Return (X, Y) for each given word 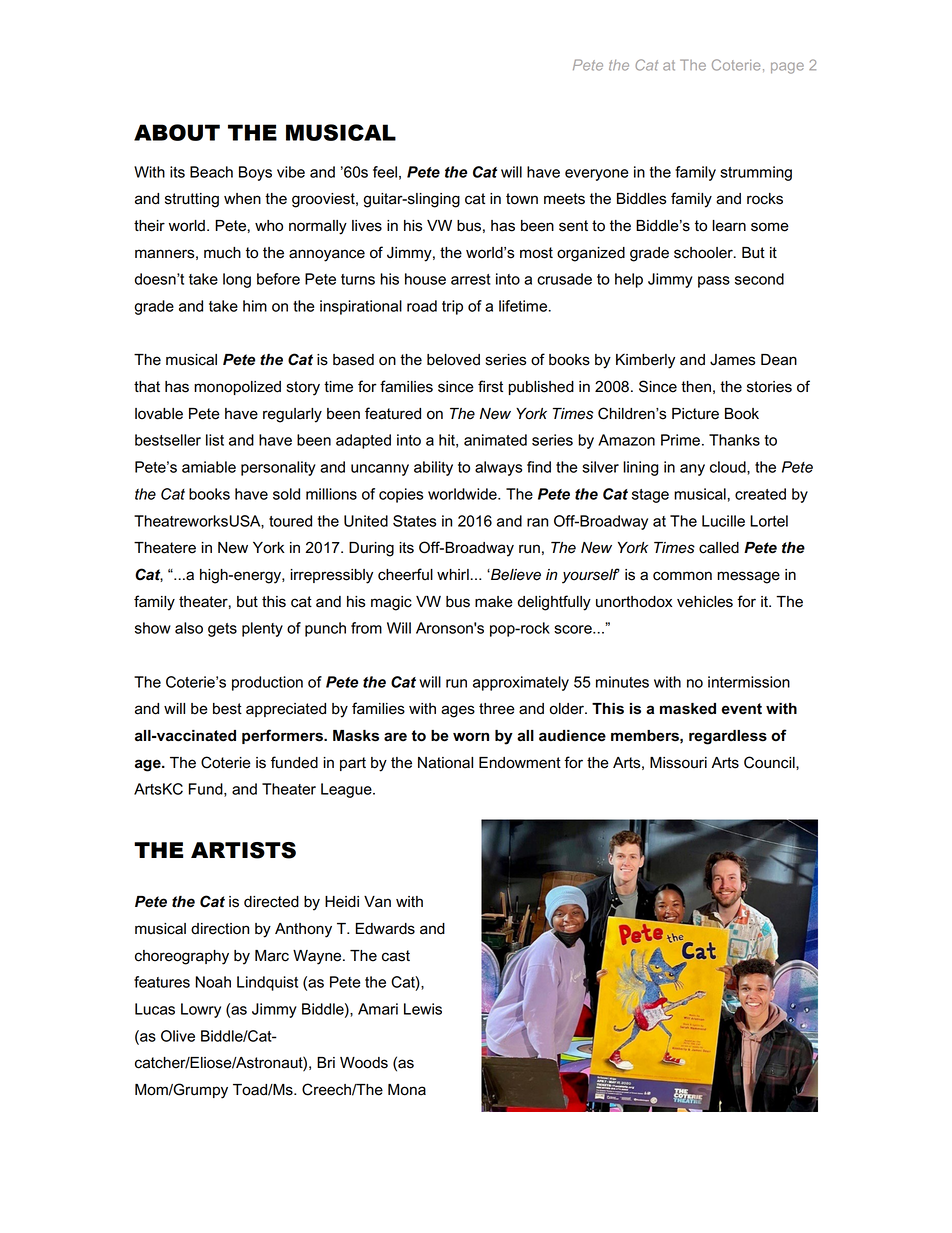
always (498, 468)
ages (458, 711)
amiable (209, 467)
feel (385, 172)
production (267, 683)
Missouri (678, 763)
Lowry (201, 1010)
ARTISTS (243, 850)
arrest (471, 279)
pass (714, 282)
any (692, 470)
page (787, 68)
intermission (749, 682)
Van (377, 902)
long (237, 280)
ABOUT (177, 132)
